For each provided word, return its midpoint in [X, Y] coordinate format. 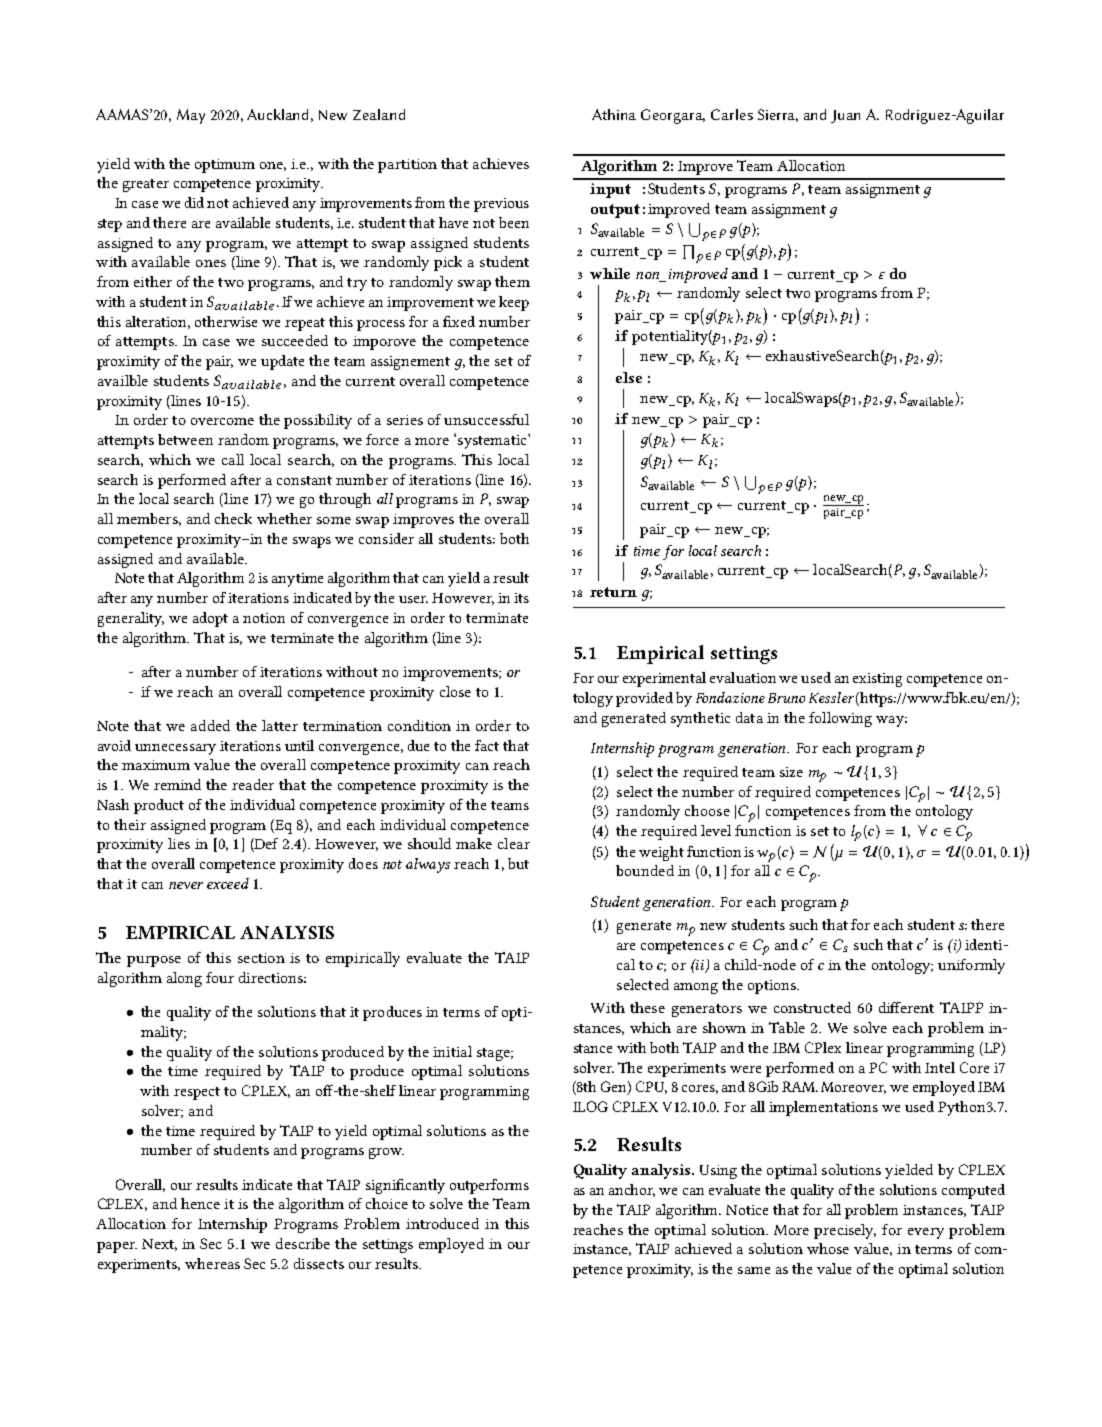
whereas [212, 1263]
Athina [614, 114]
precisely [845, 1231]
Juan [845, 116]
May [191, 116]
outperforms [489, 1186]
